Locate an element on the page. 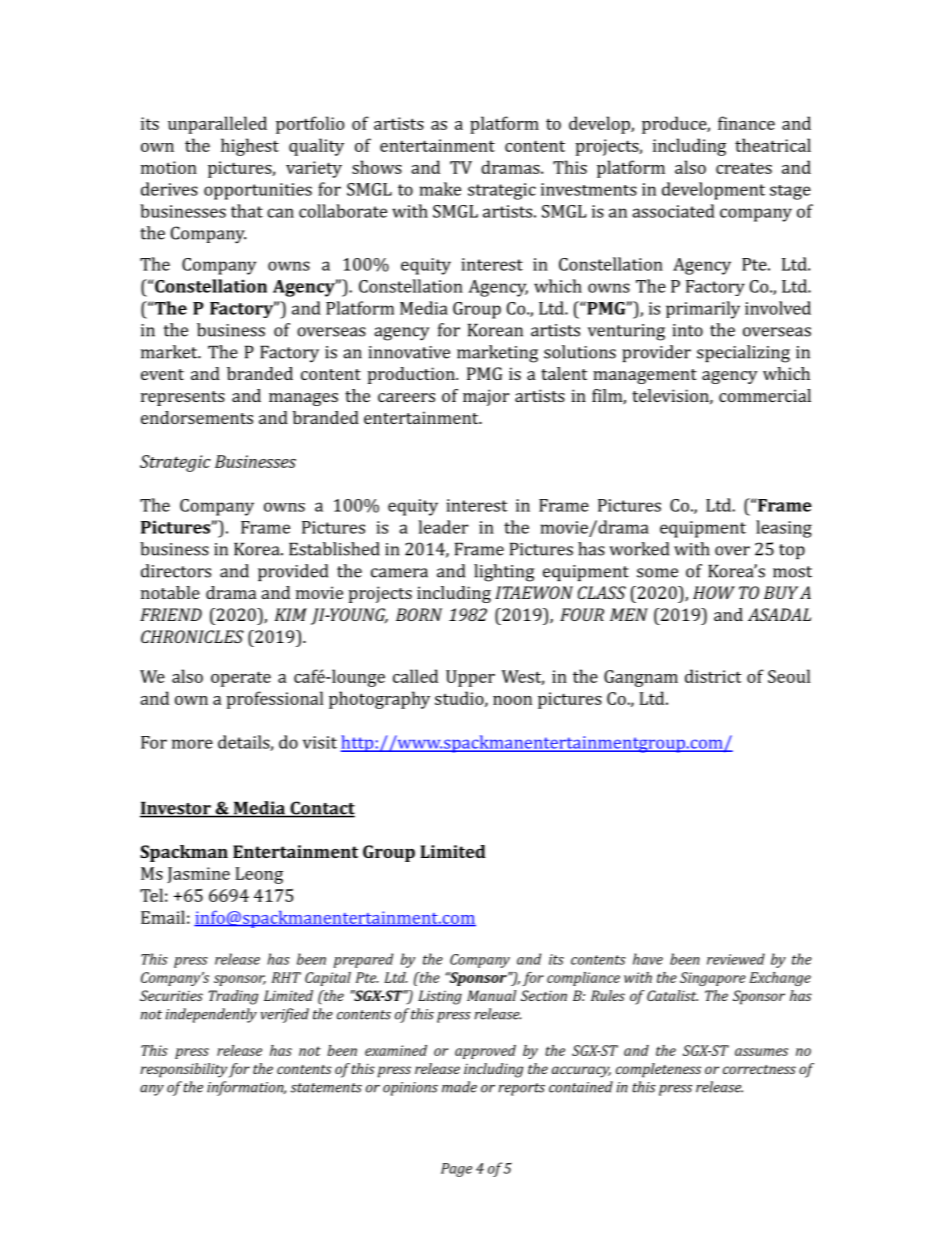  some is located at coordinates (657, 573).
